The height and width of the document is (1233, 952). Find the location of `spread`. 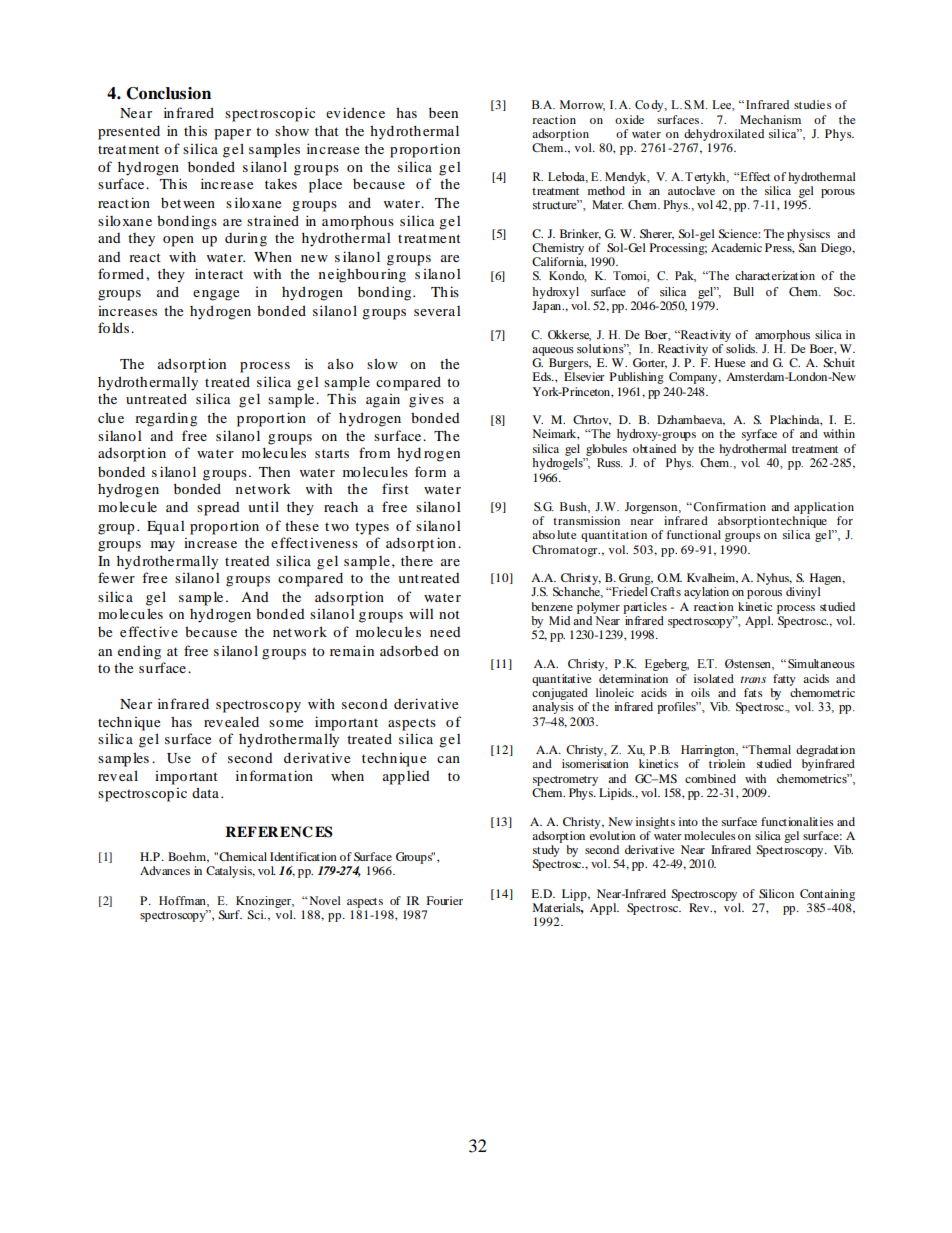

spread is located at coordinates (218, 509).
